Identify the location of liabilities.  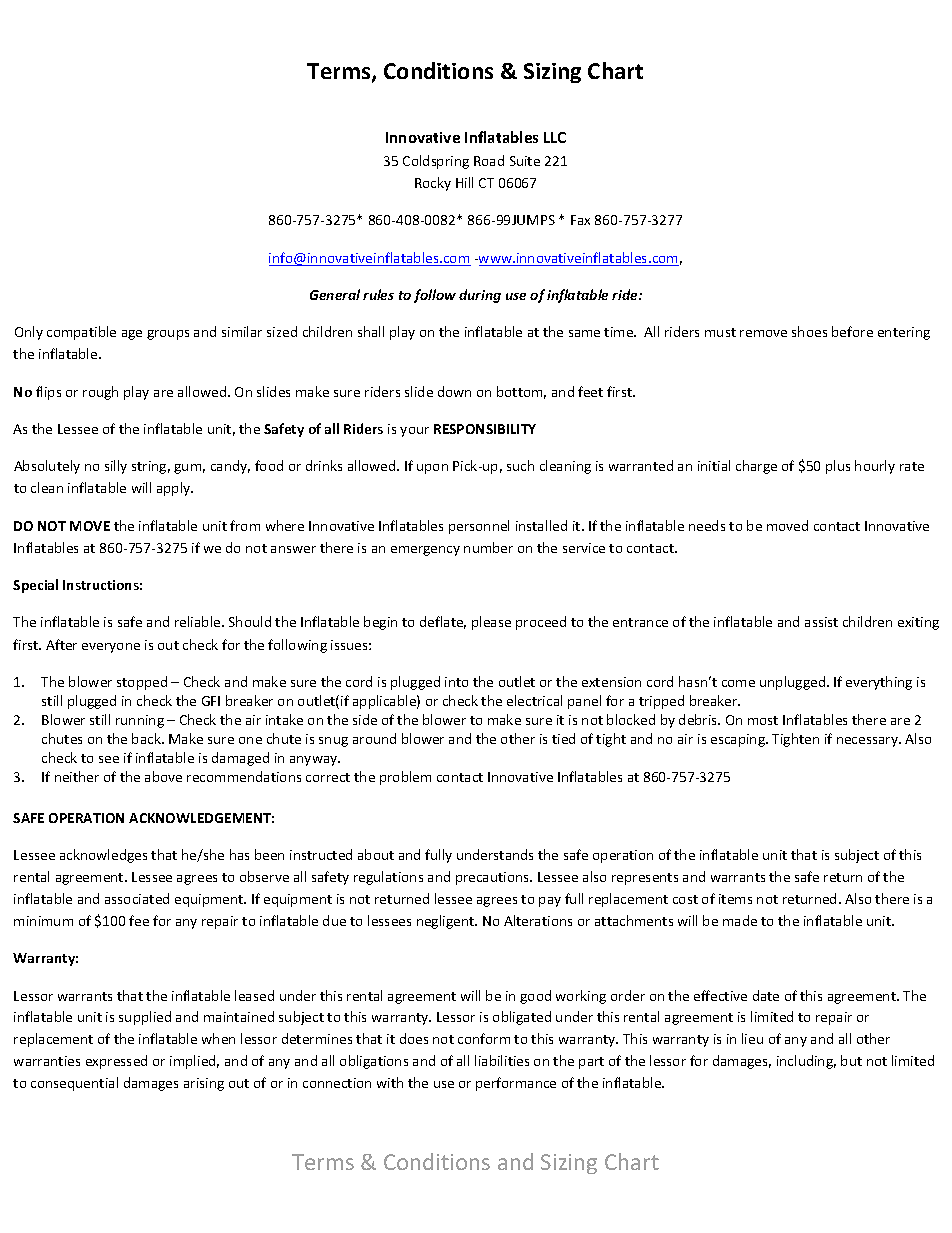
(502, 1060).
